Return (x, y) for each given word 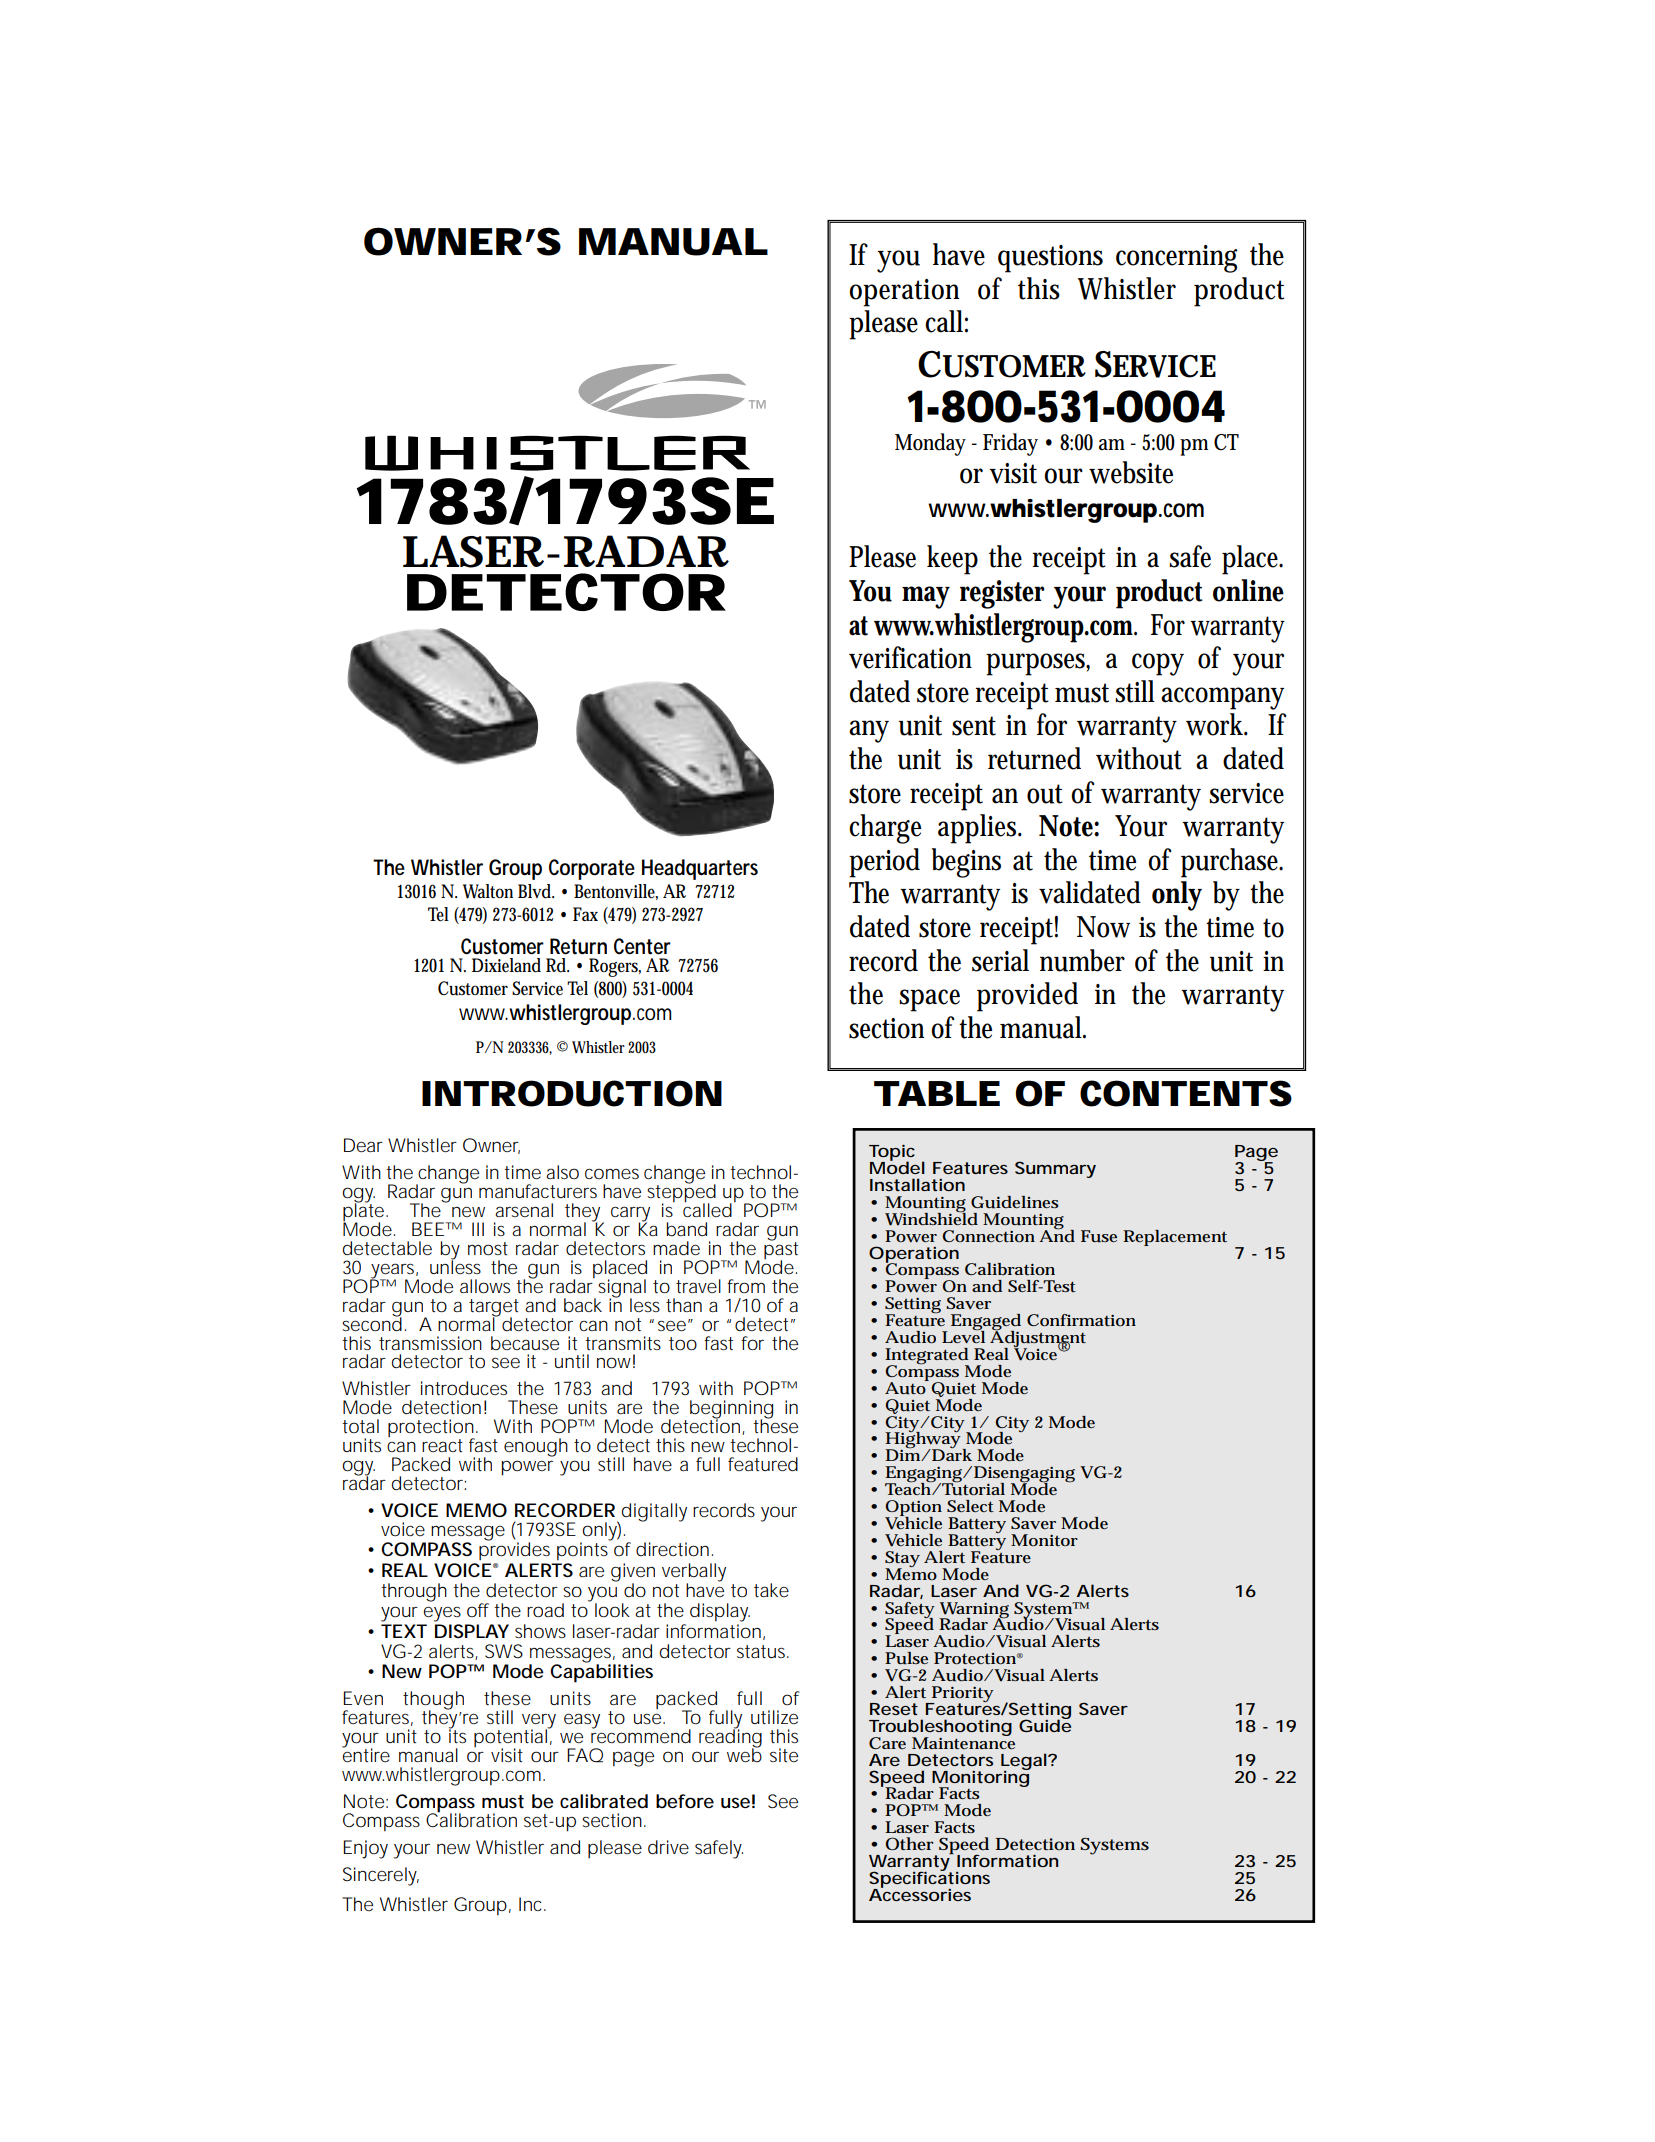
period (884, 863)
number (1082, 960)
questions (1050, 259)
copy (1158, 664)
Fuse (1099, 1236)
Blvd (536, 891)
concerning (1176, 259)
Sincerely (381, 1876)
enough (536, 1447)
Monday (930, 444)
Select (970, 1506)
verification (910, 657)
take (771, 1590)
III (478, 1229)
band (687, 1229)
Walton (488, 891)
